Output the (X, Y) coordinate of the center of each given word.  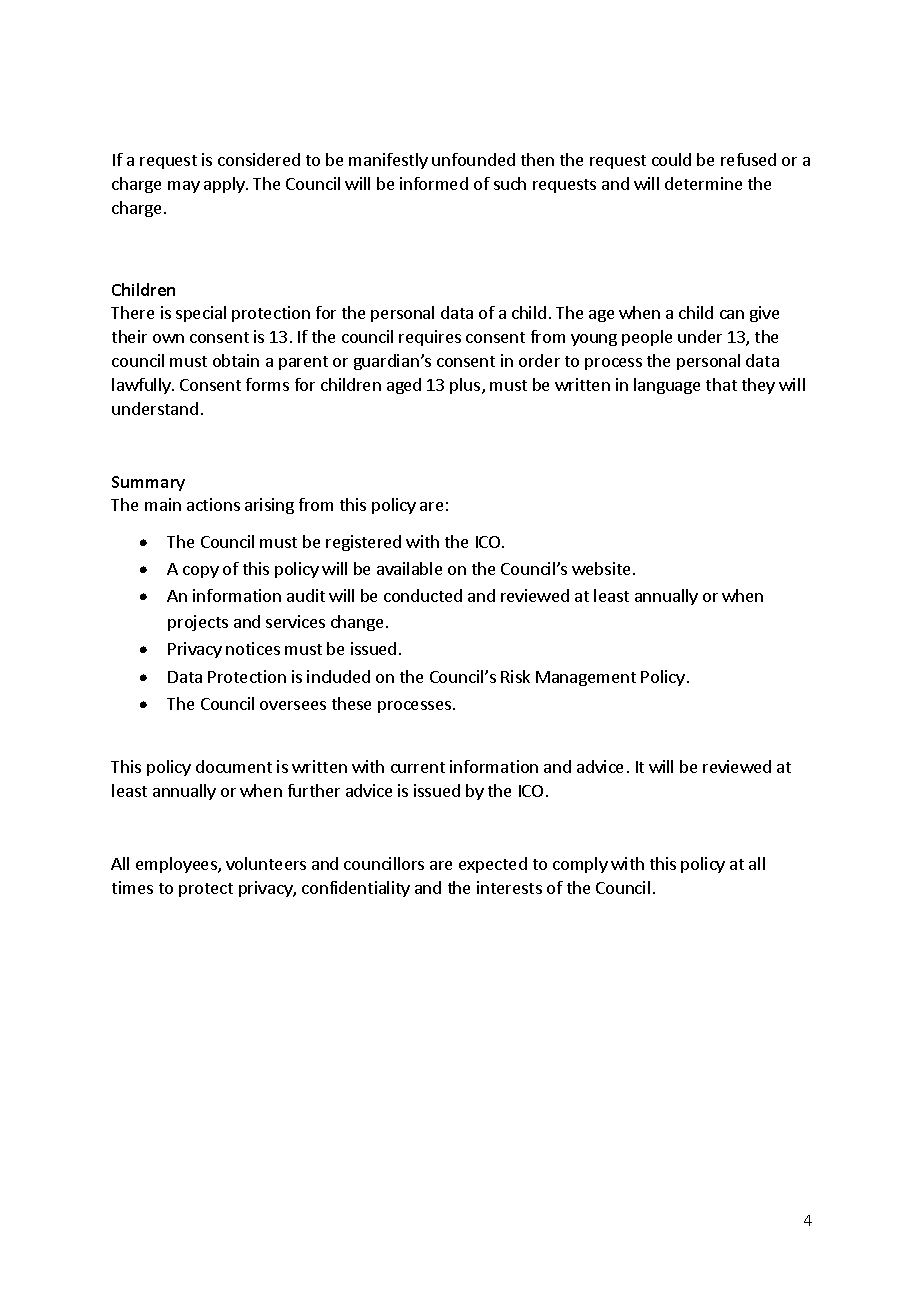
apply (225, 185)
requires (430, 338)
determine (703, 183)
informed (434, 183)
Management (586, 678)
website (601, 568)
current (418, 767)
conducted (423, 595)
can (732, 314)
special (201, 314)
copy (201, 572)
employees (177, 865)
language (667, 386)
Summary (148, 483)
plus (466, 386)
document (234, 766)
